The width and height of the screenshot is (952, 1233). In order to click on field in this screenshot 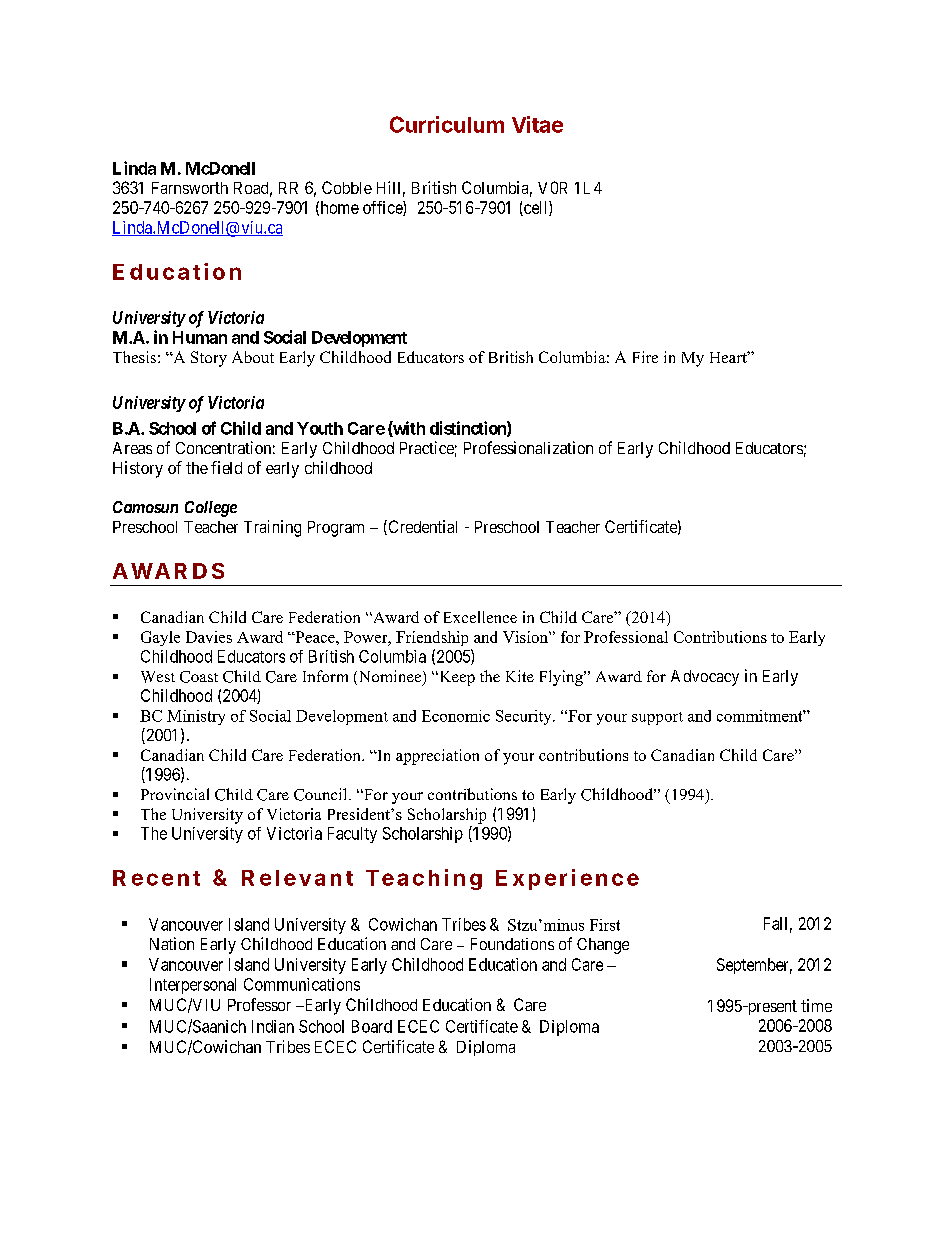, I will do `click(226, 467)`.
